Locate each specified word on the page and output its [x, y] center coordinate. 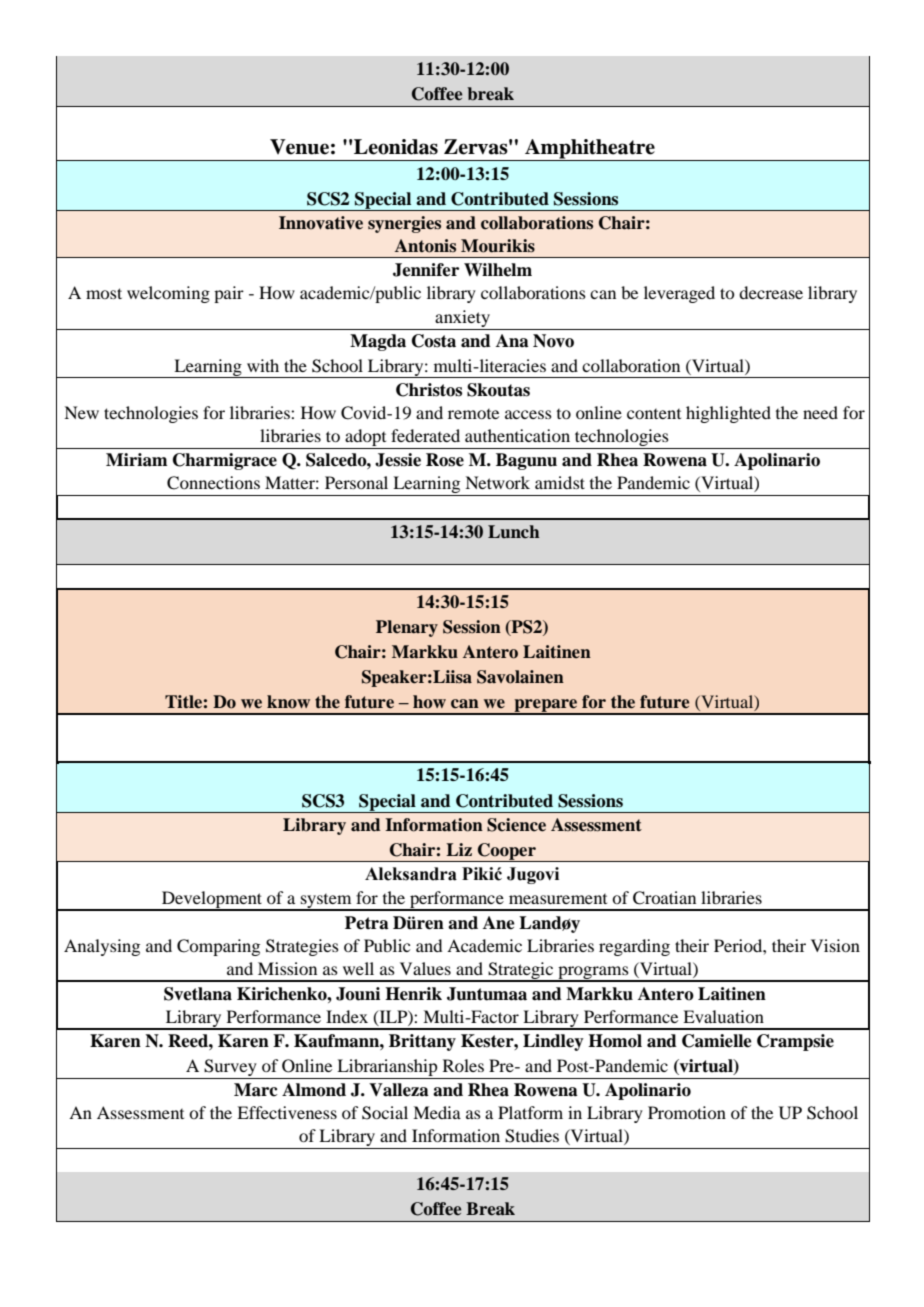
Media [437, 1112]
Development [212, 901]
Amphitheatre [590, 150]
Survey [230, 1067]
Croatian [664, 898]
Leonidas [396, 147]
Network [497, 482]
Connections [213, 483]
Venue [299, 147]
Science [516, 825]
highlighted [728, 414]
